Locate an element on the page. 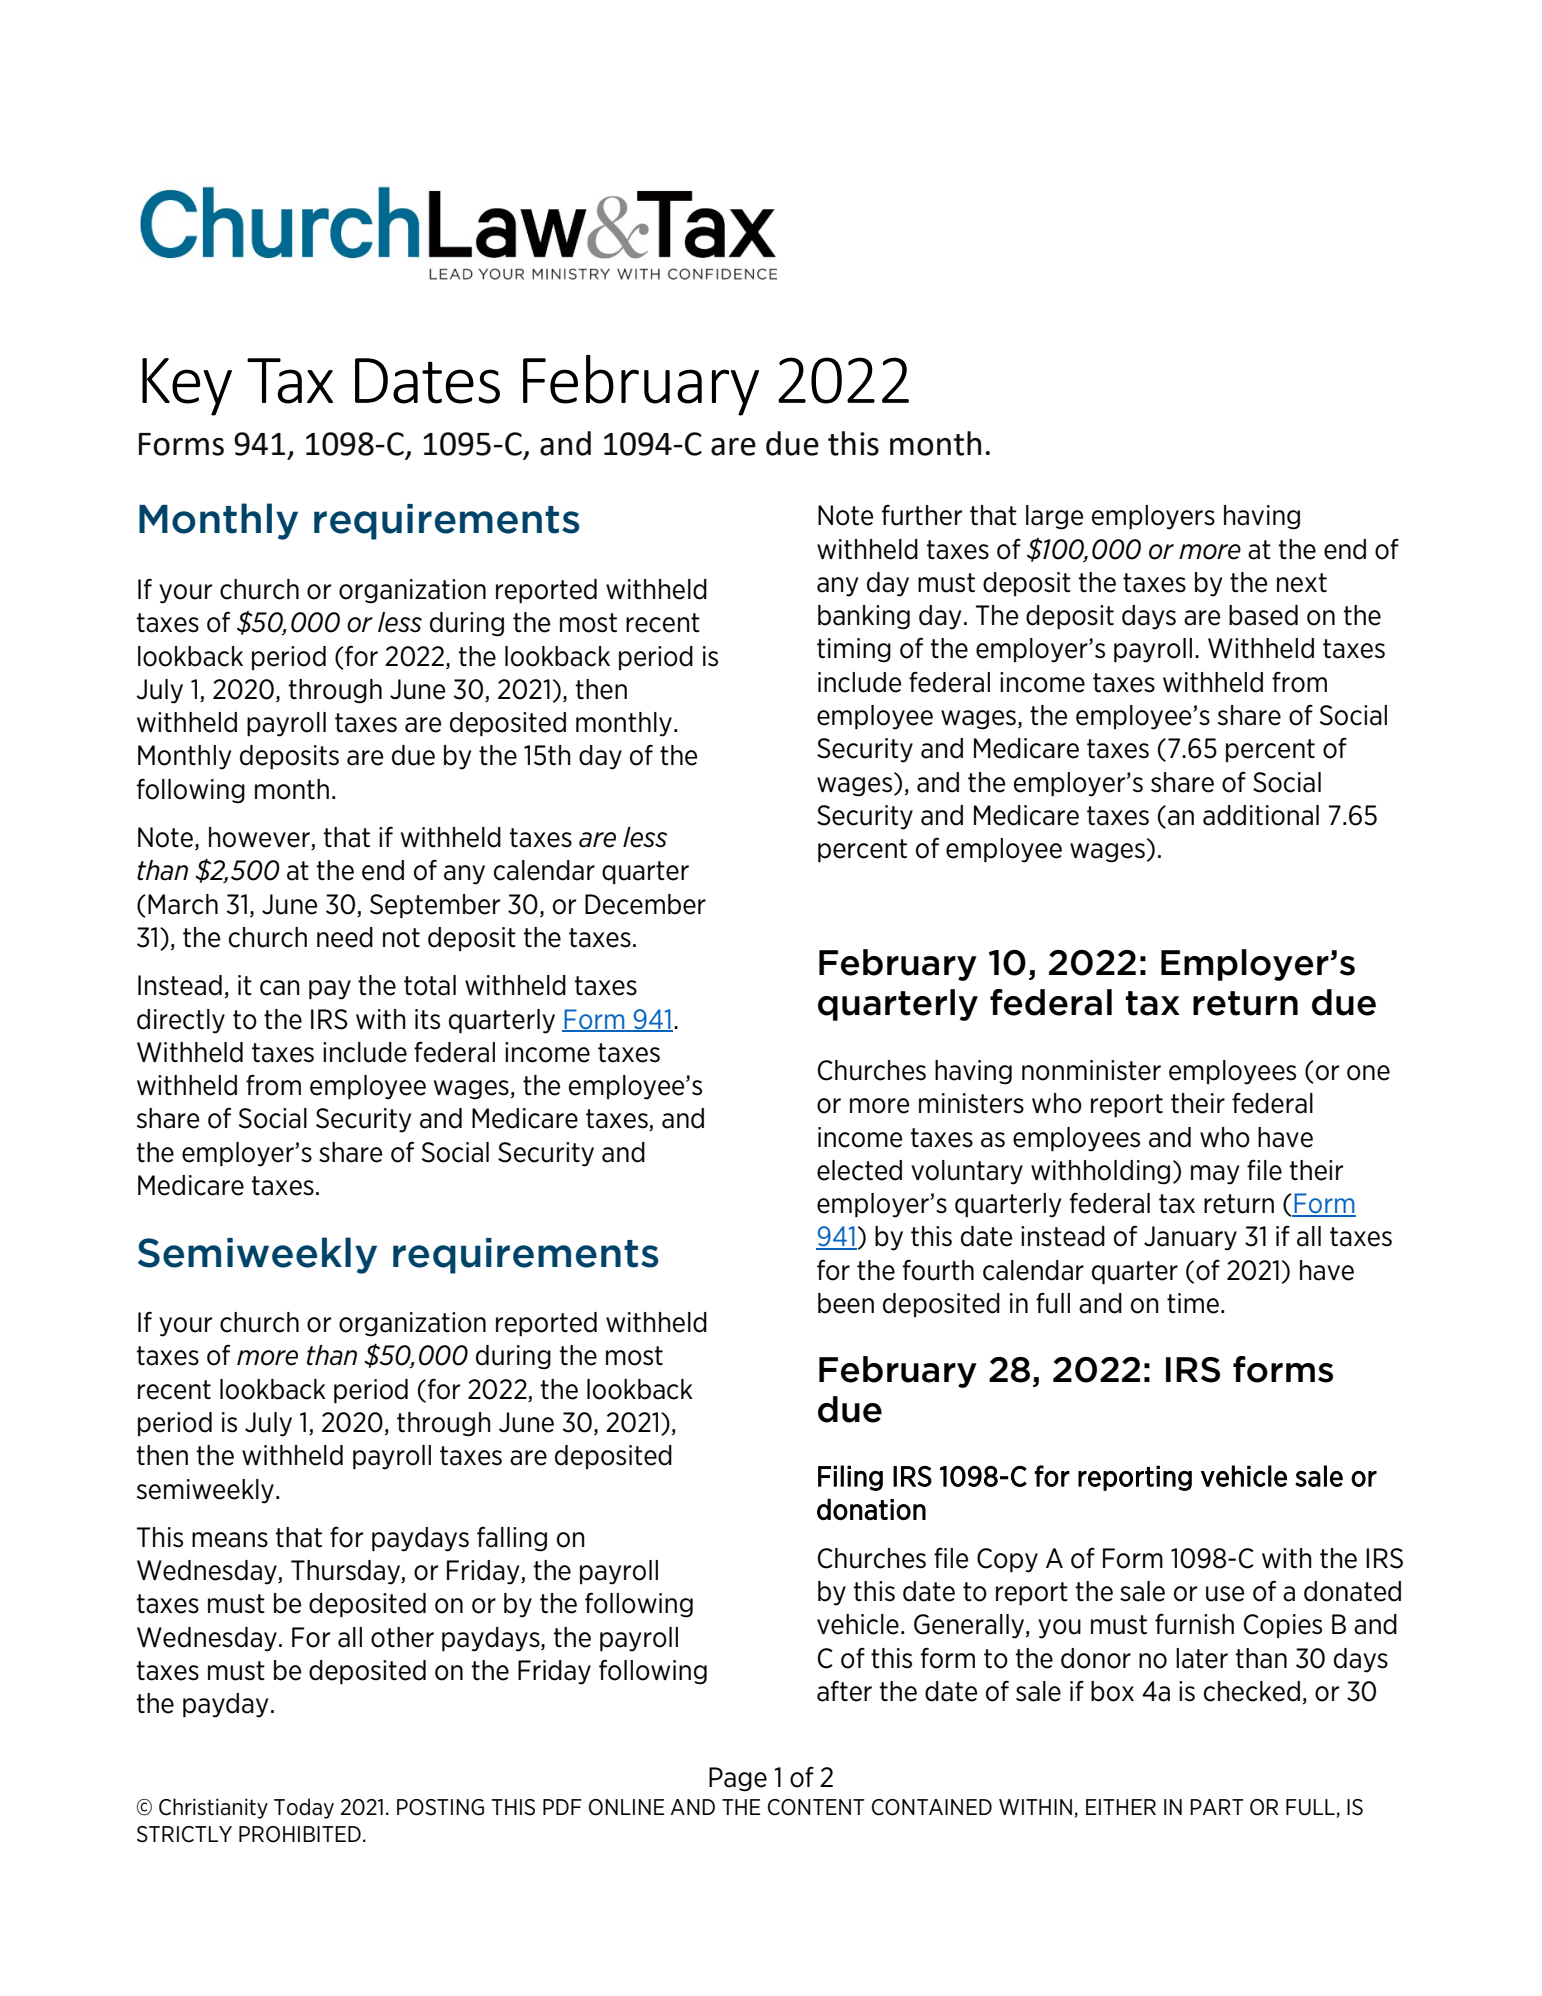  PART is located at coordinates (1217, 1807).
